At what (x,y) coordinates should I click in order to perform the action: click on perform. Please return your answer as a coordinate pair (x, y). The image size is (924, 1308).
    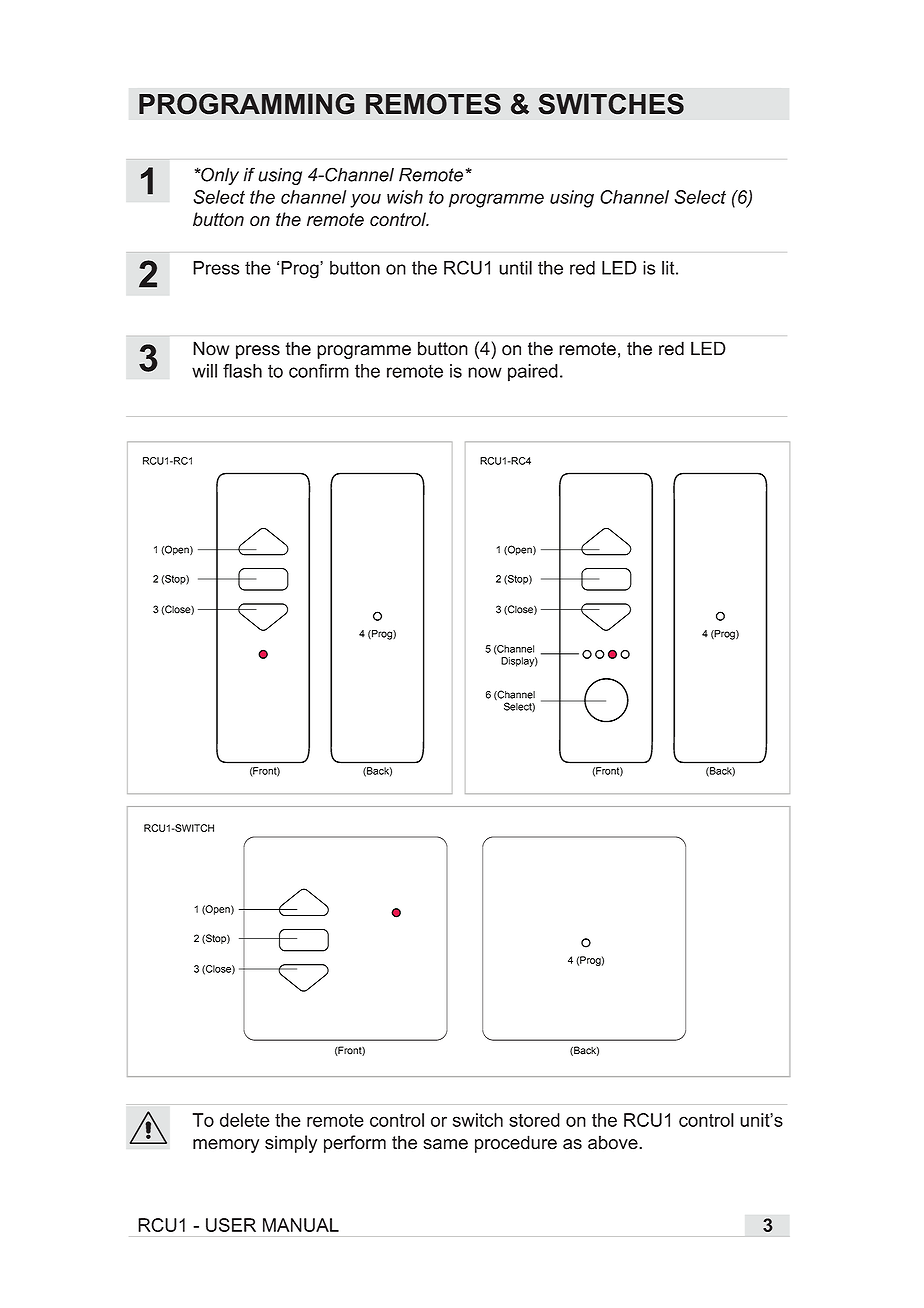
    Looking at the image, I should click on (355, 1144).
